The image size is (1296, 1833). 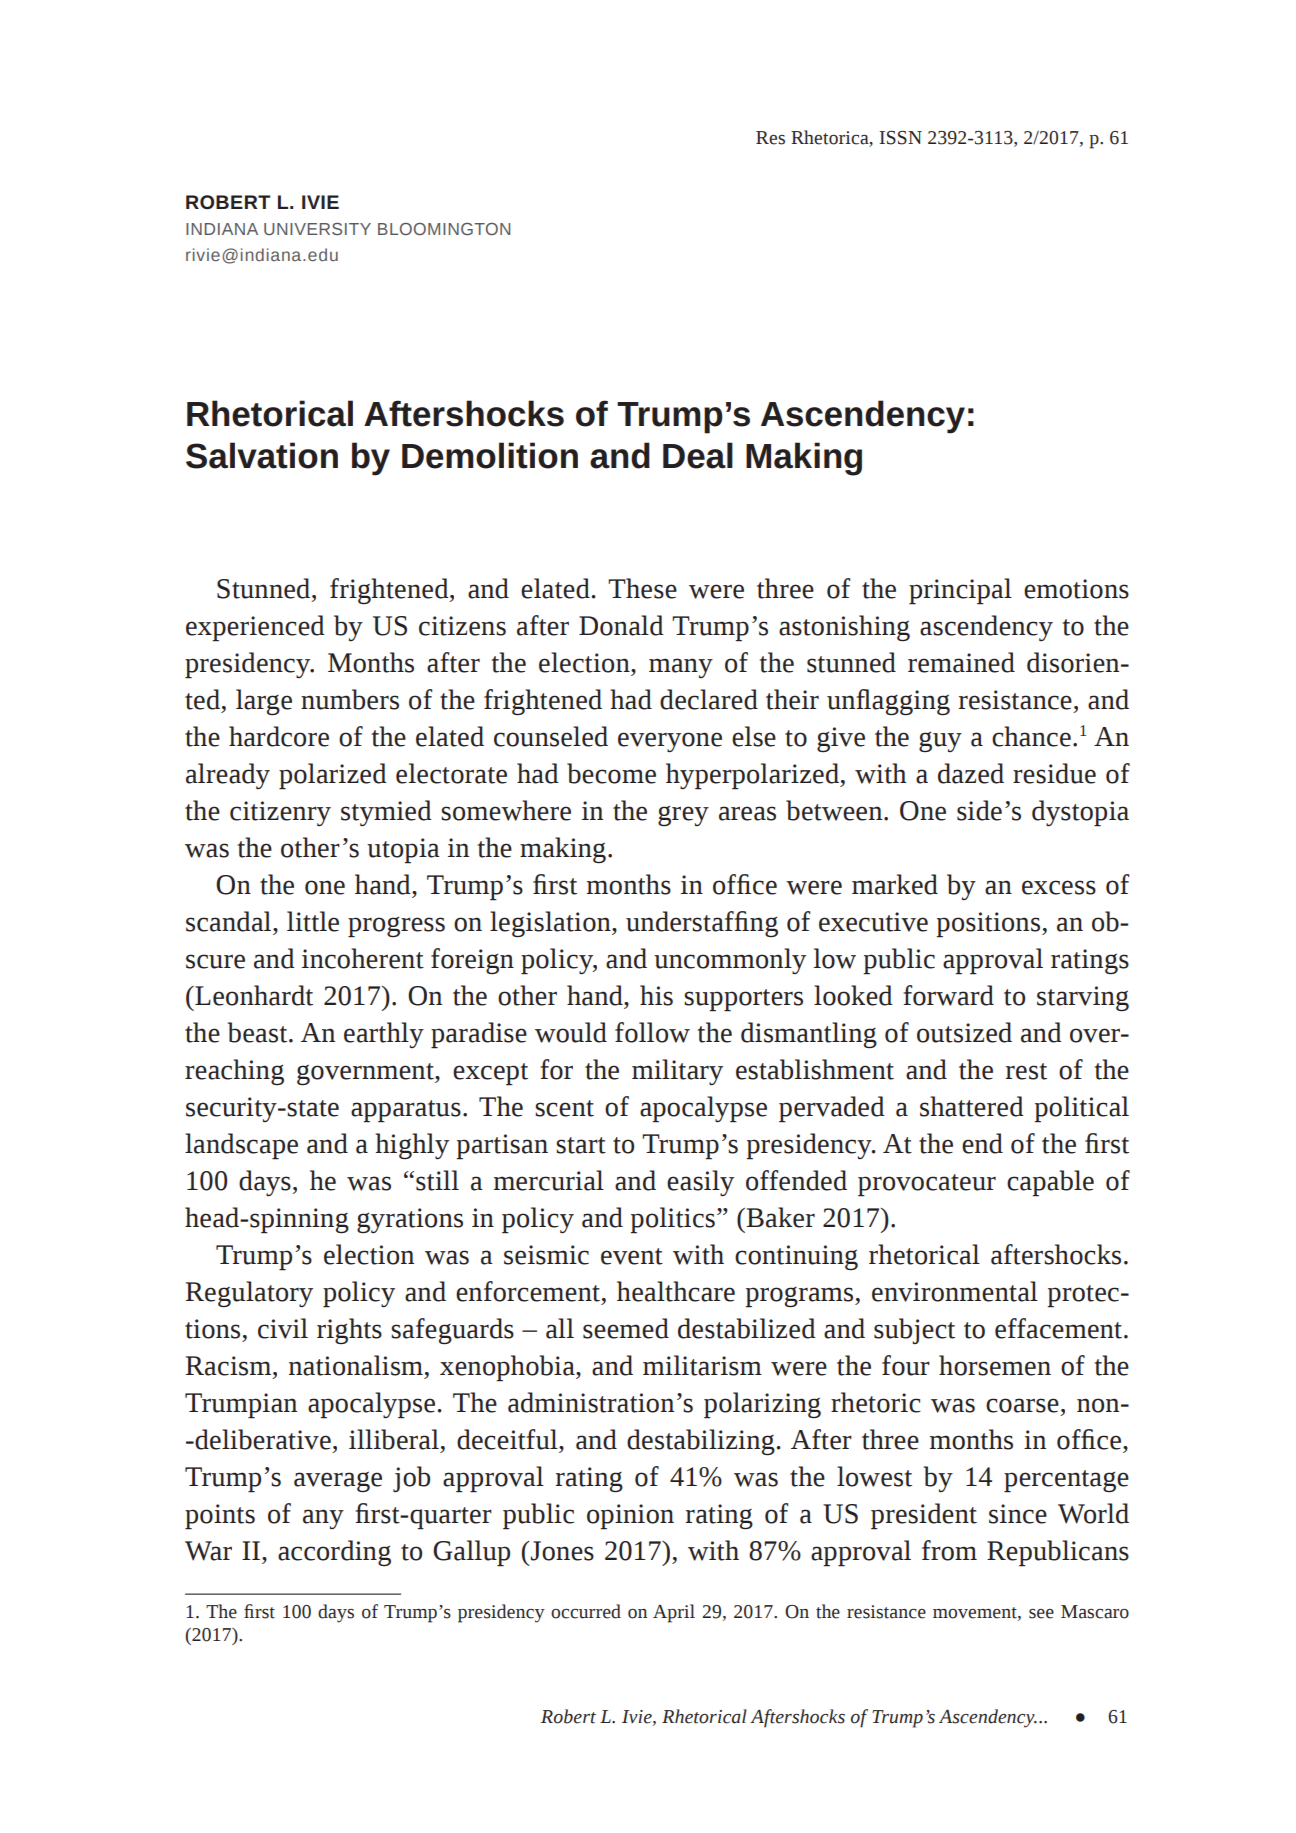 What do you see at coordinates (249, 1294) in the screenshot?
I see `Regulatory` at bounding box center [249, 1294].
